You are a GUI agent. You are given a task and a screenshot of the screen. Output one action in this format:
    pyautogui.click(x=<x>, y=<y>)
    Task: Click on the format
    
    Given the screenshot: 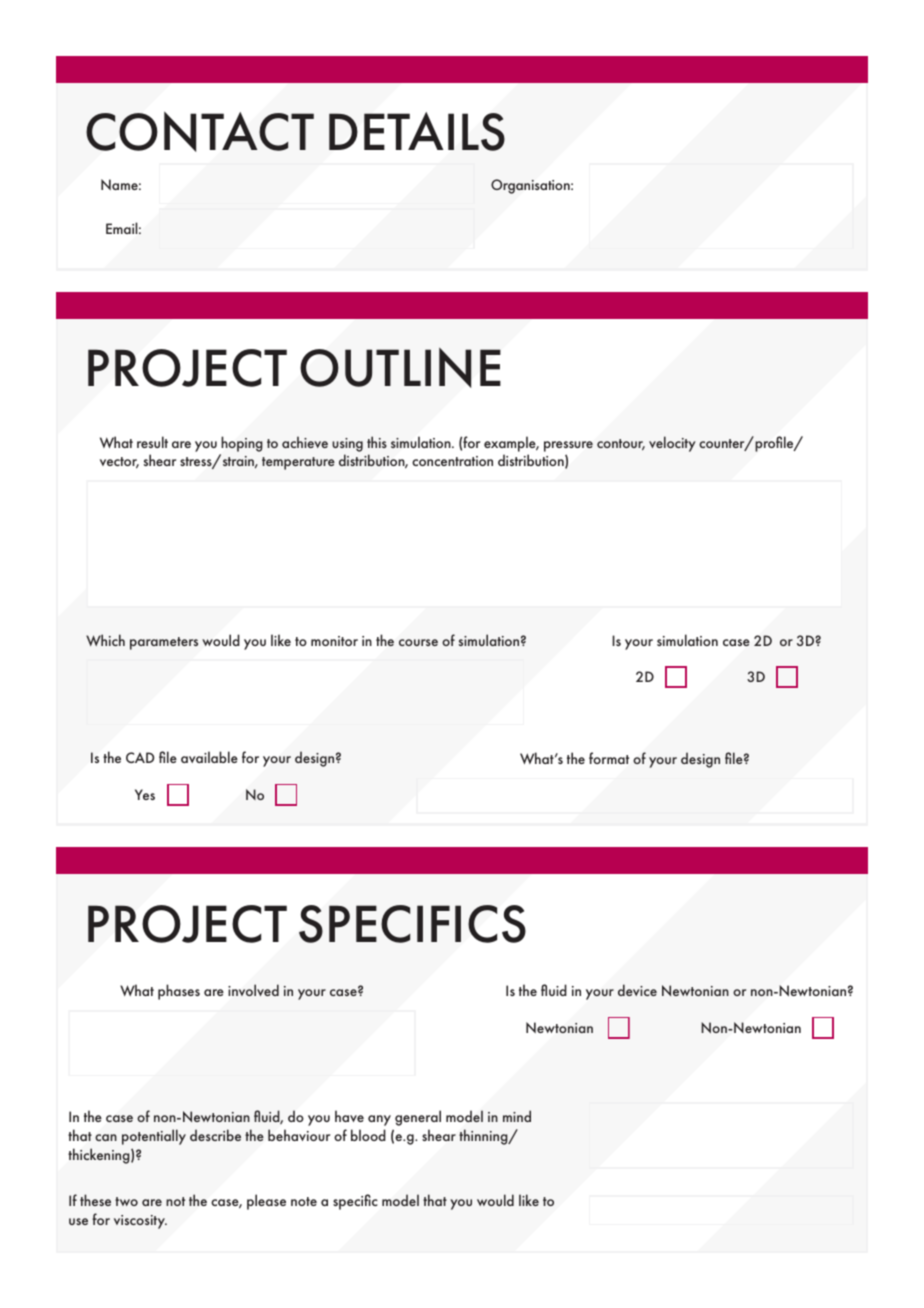 What is the action you would take?
    pyautogui.click(x=609, y=758)
